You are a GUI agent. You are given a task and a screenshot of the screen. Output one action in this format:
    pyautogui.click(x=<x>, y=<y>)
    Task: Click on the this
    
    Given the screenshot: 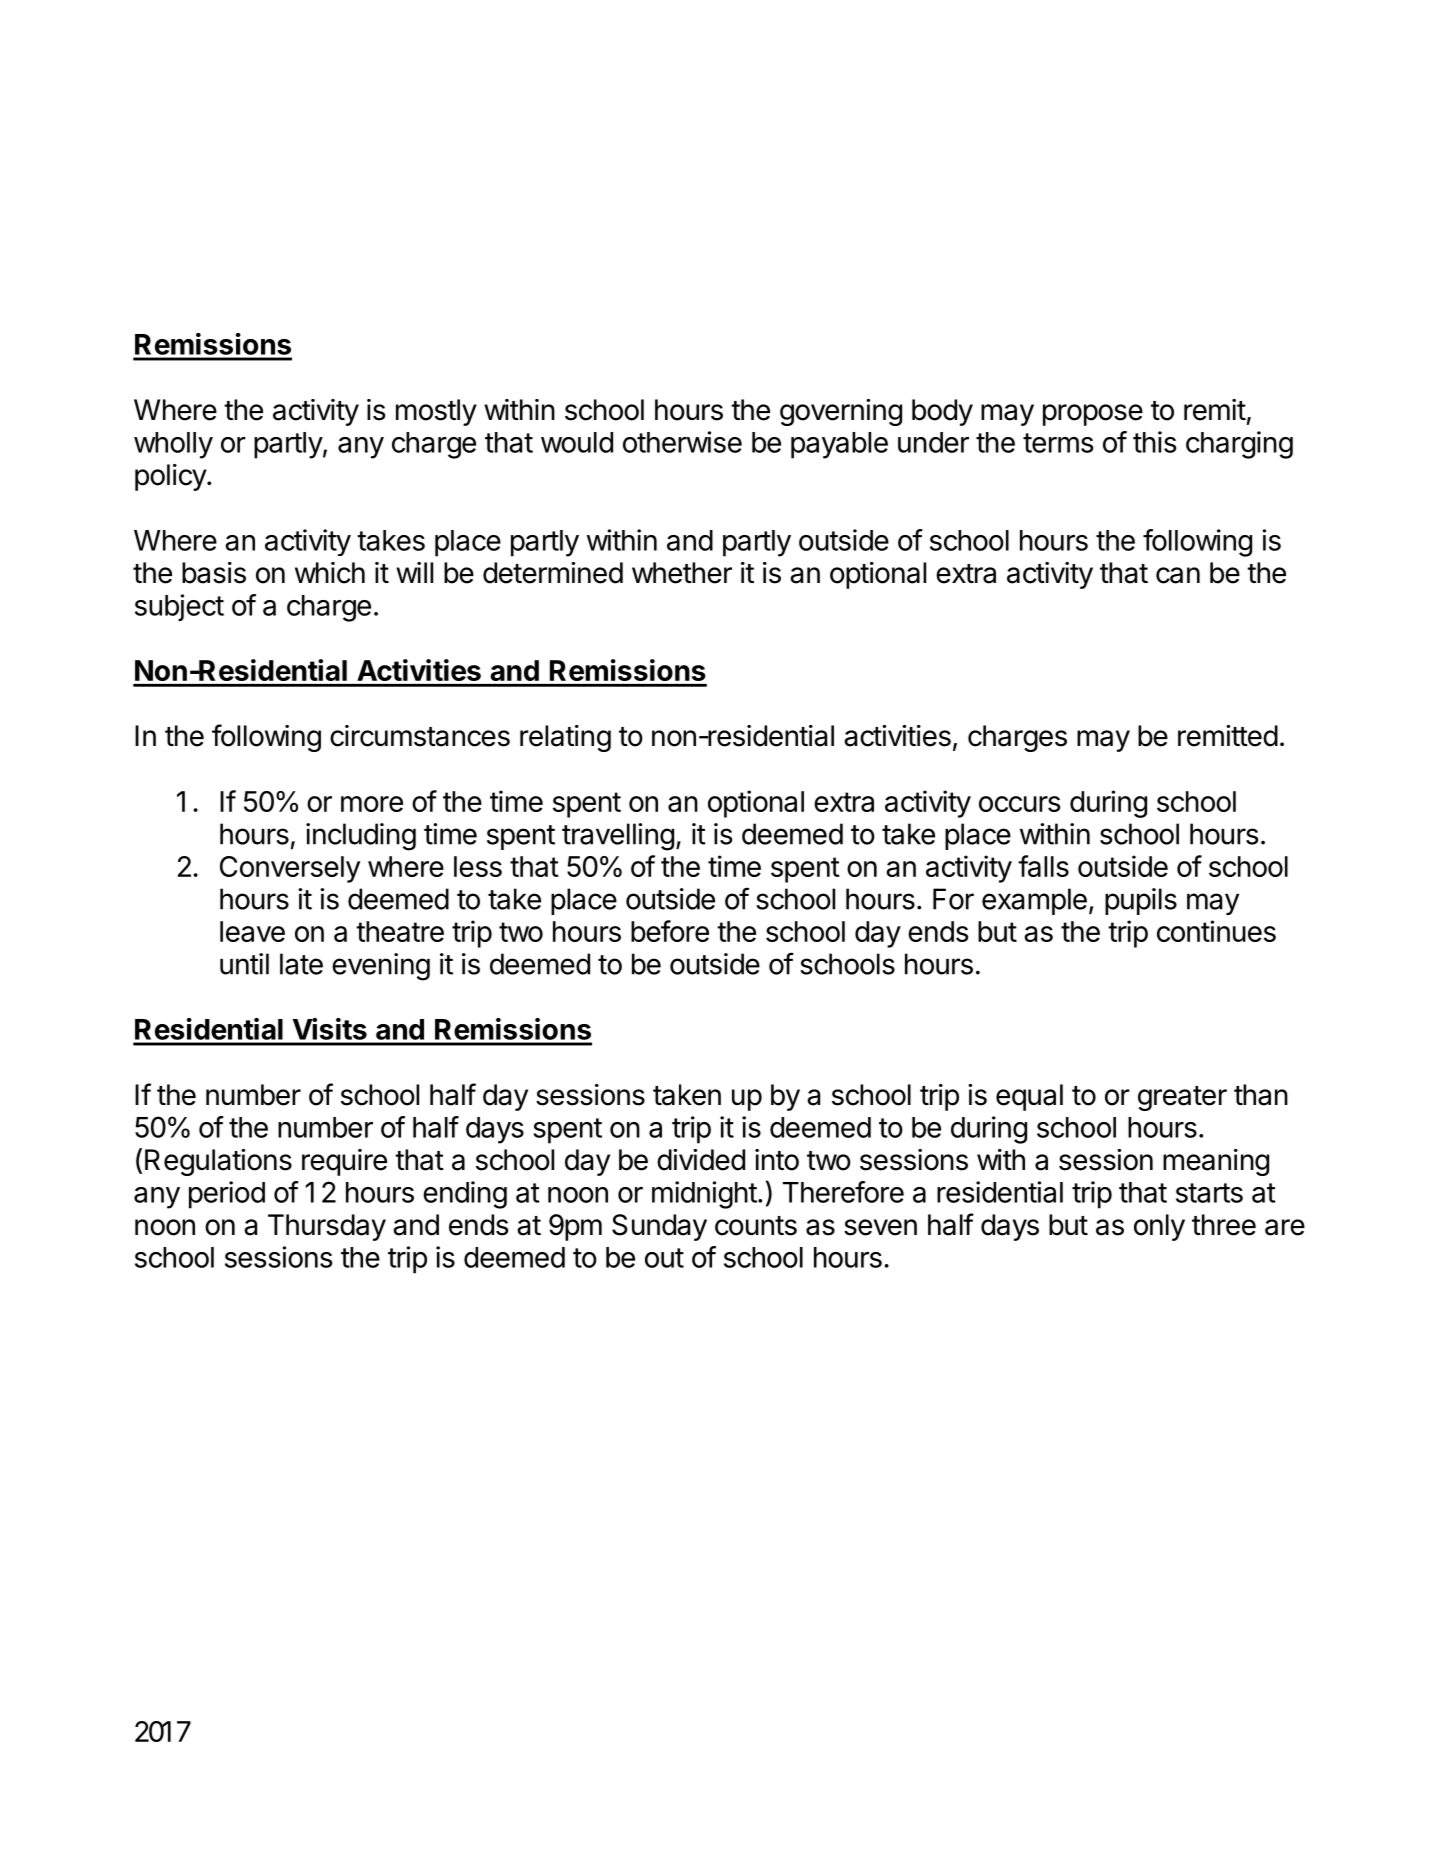 What is the action you would take?
    pyautogui.click(x=1154, y=442)
